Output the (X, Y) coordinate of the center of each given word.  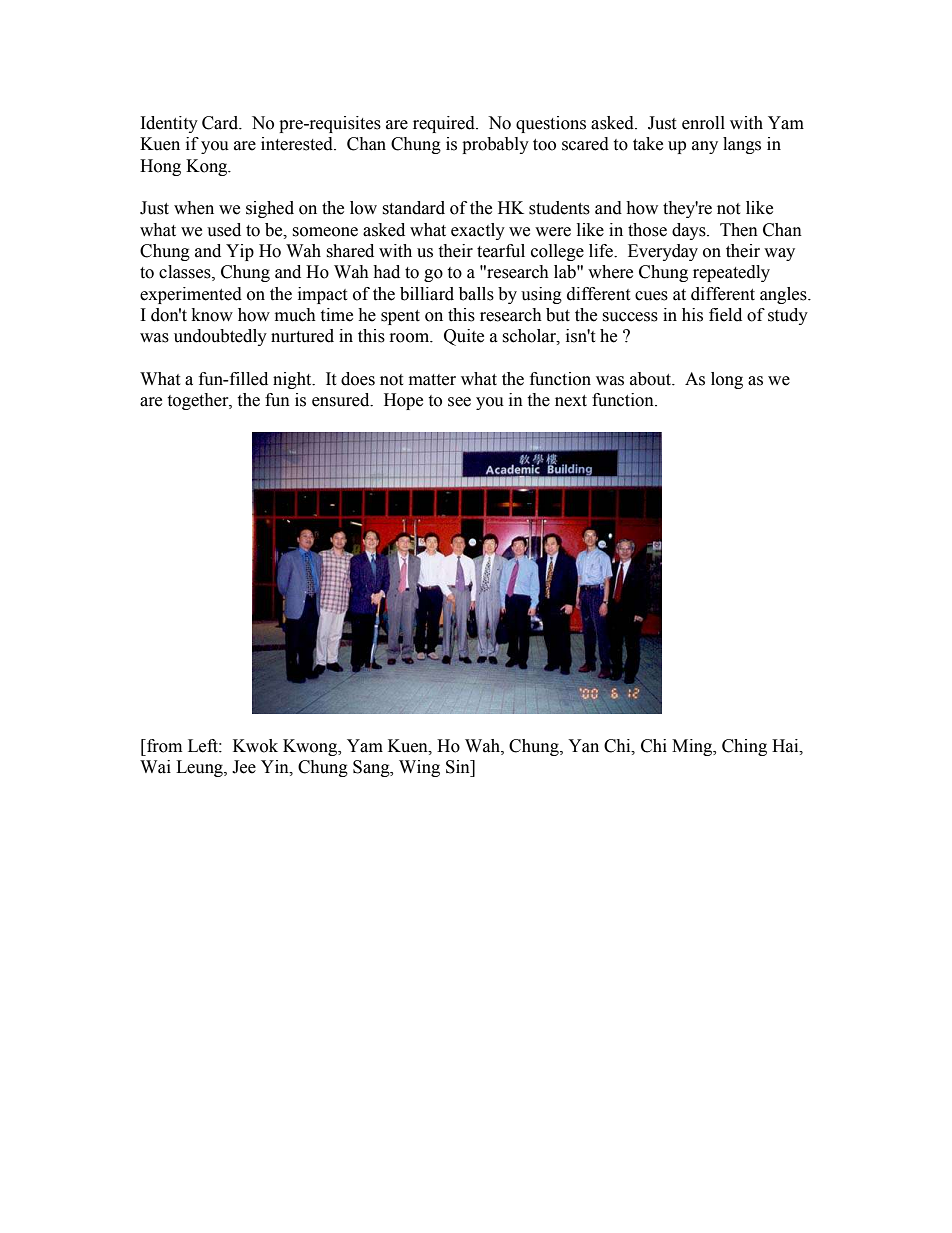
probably (495, 145)
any (705, 147)
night (293, 380)
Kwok (255, 746)
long (727, 380)
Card (221, 123)
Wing (419, 768)
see (459, 402)
